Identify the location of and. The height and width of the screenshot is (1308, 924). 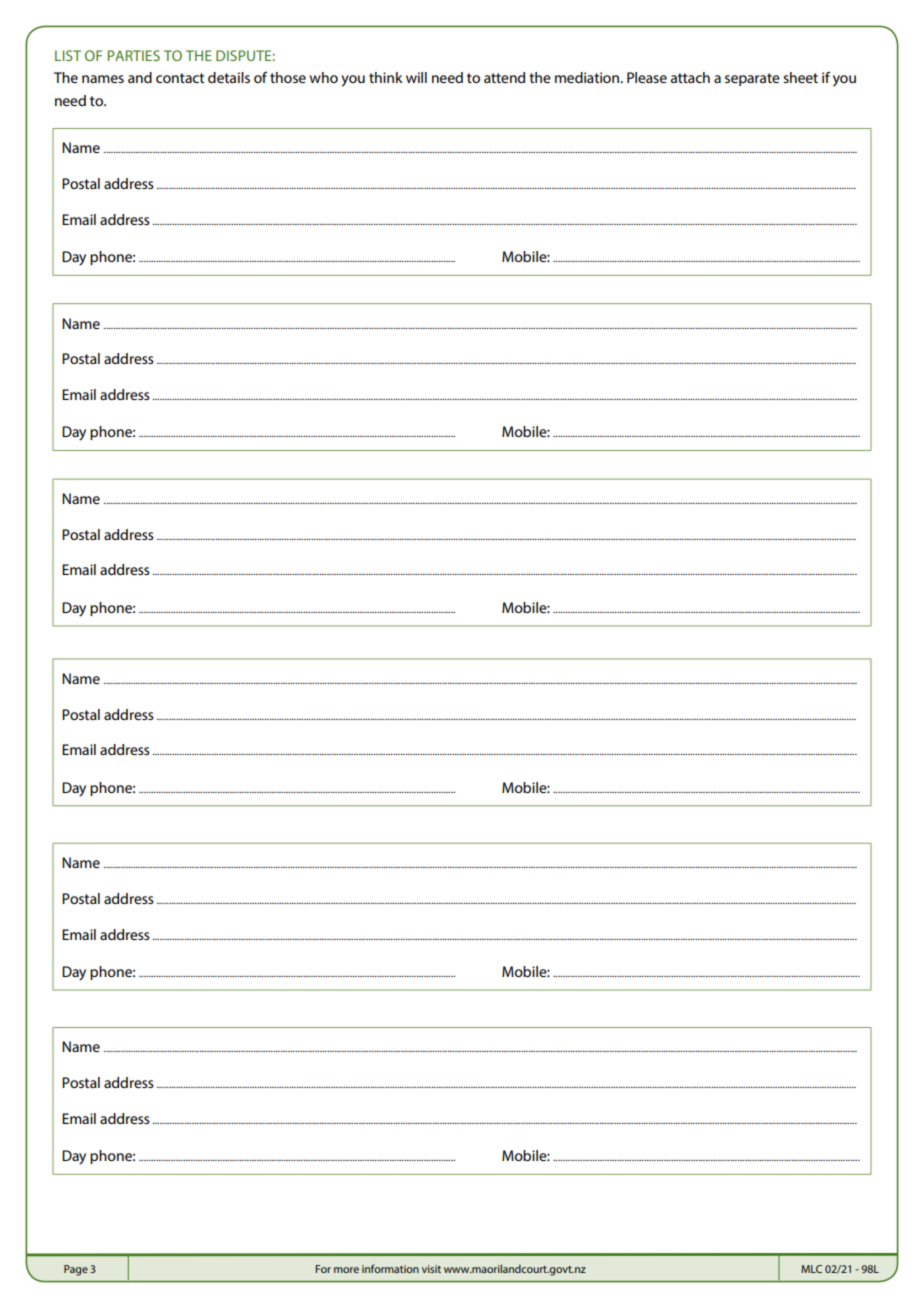
(140, 77).
